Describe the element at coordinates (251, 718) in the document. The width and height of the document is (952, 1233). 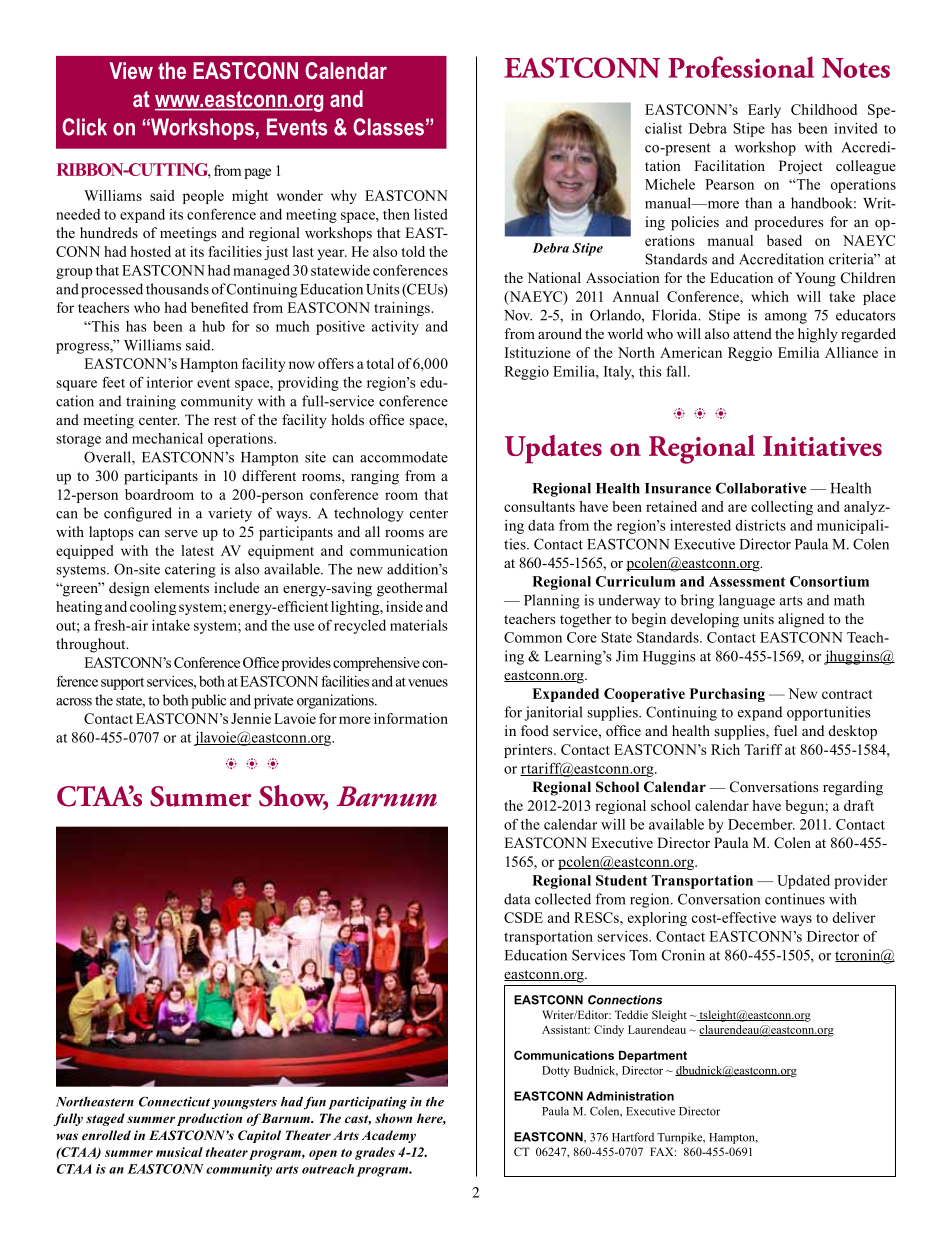
I see `Jennie` at that location.
